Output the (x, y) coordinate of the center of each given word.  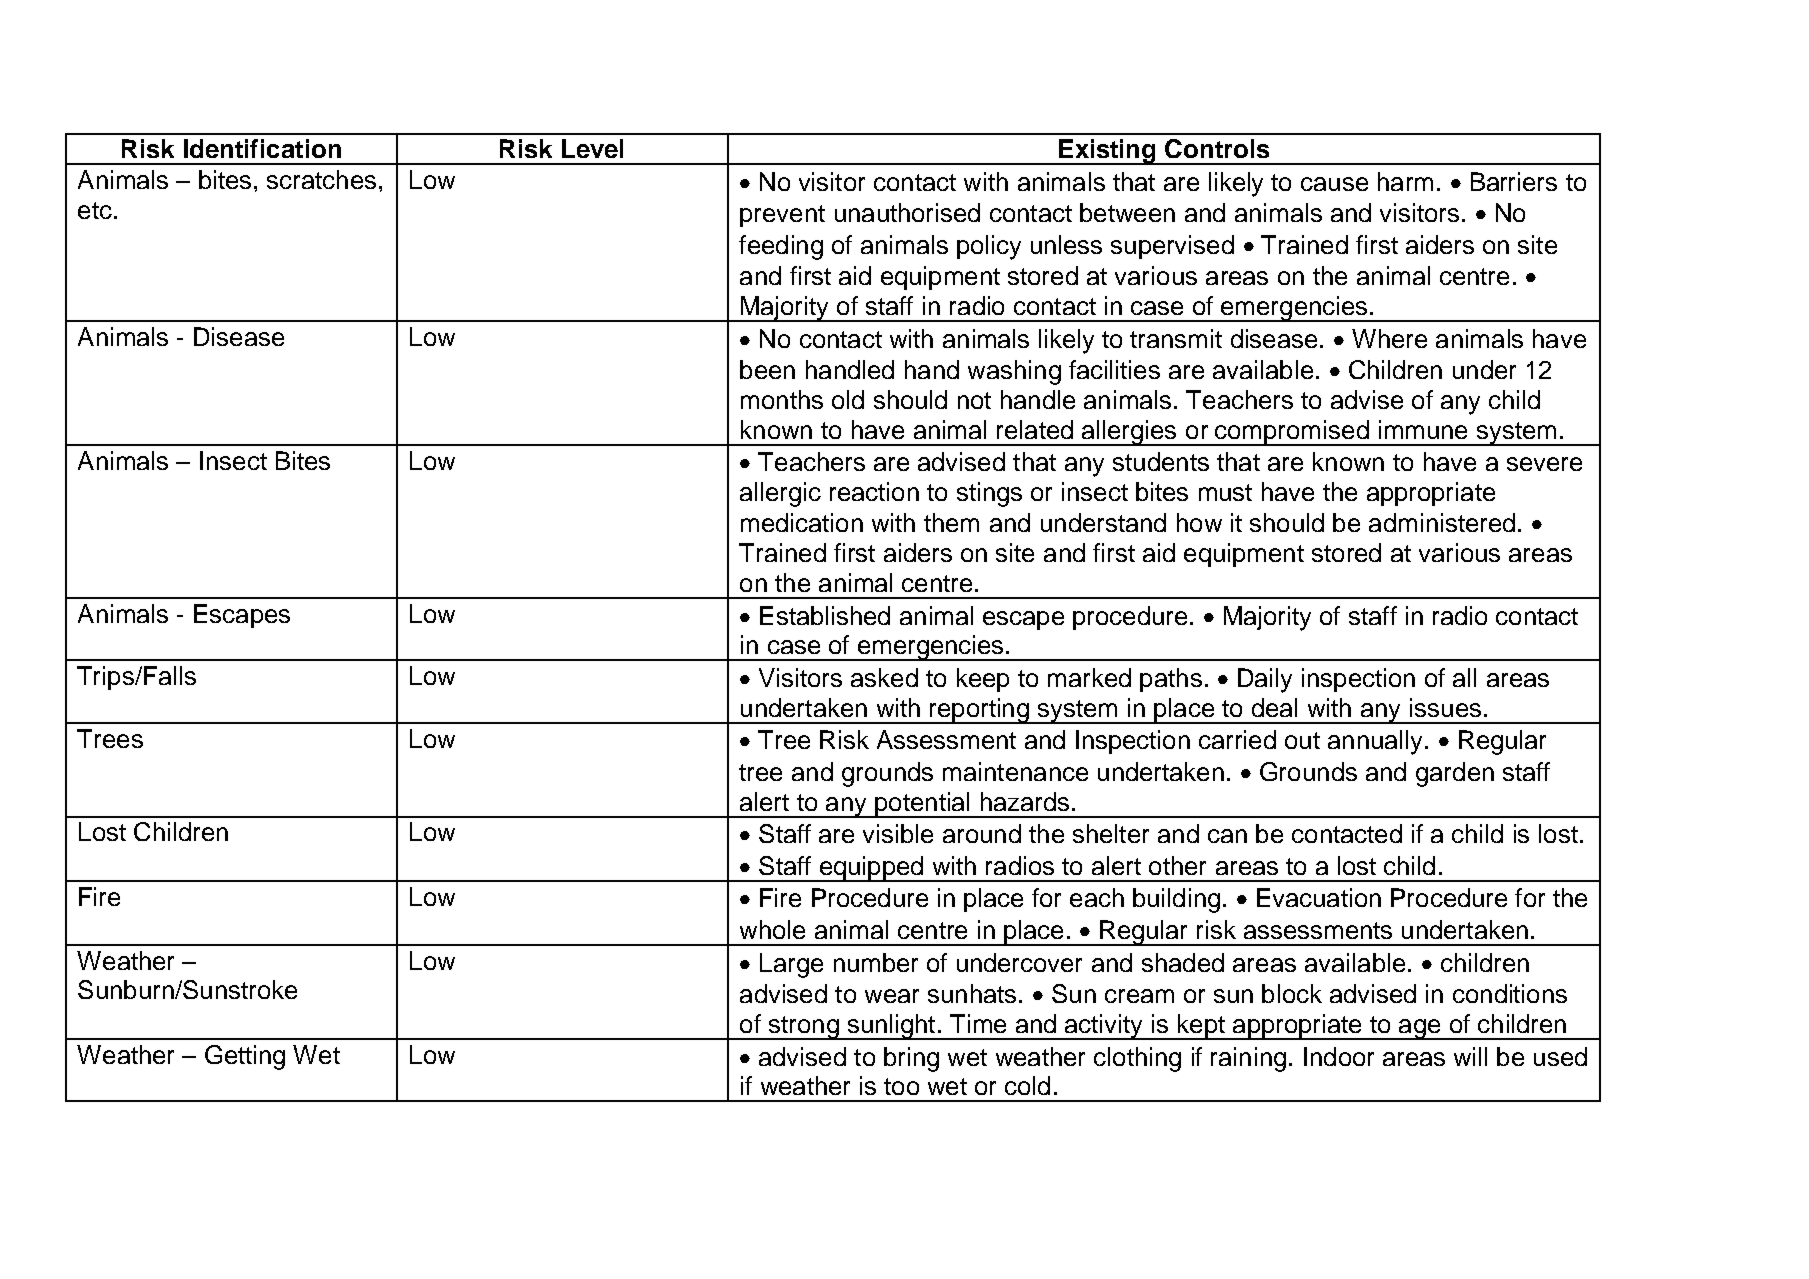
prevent (782, 216)
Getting (245, 1057)
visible (898, 833)
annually (1375, 742)
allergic (780, 494)
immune (1423, 429)
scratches (321, 179)
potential (922, 805)
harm (1405, 181)
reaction (874, 491)
